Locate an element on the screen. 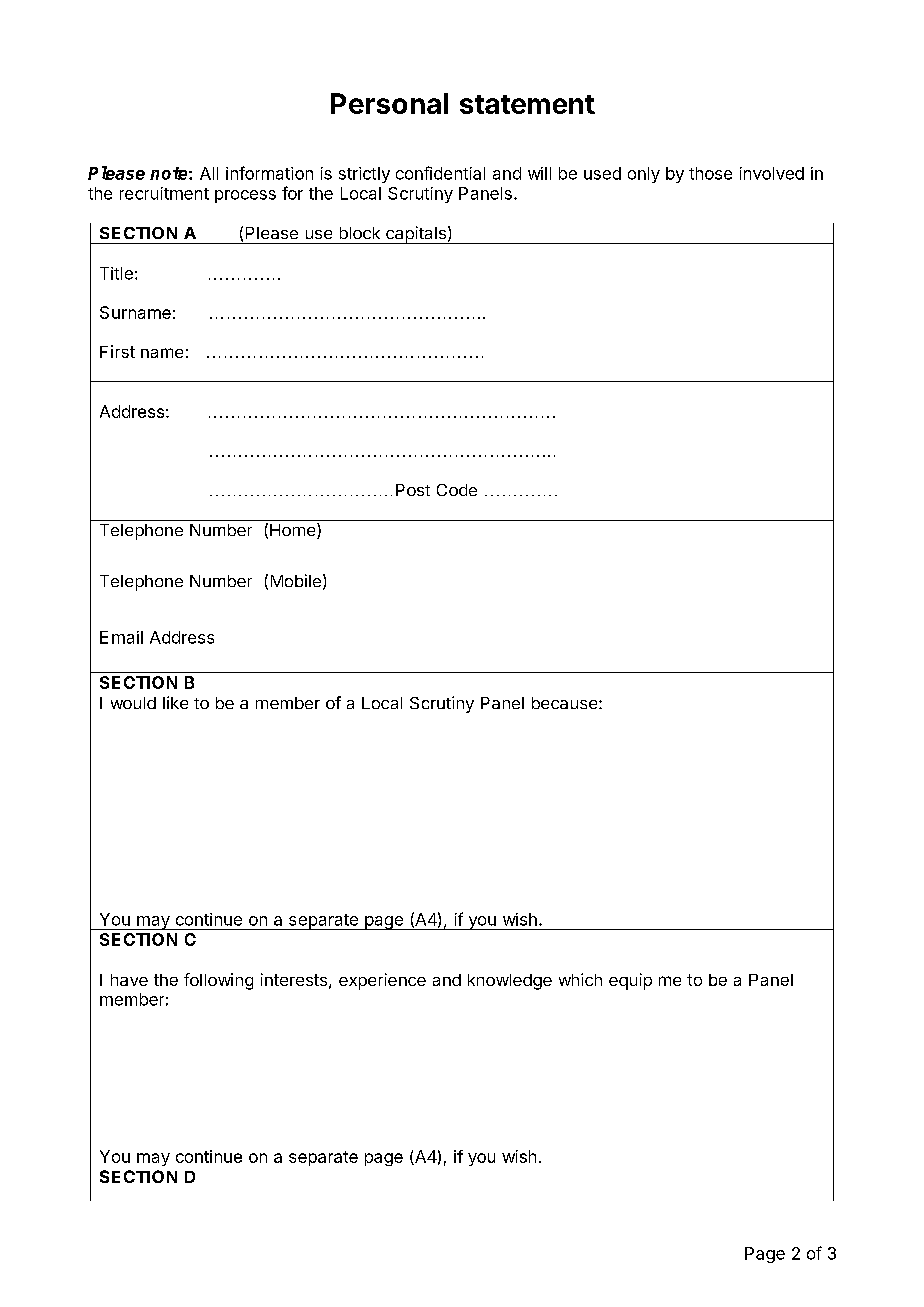 The width and height of the screenshot is (924, 1307). experience is located at coordinates (382, 981).
